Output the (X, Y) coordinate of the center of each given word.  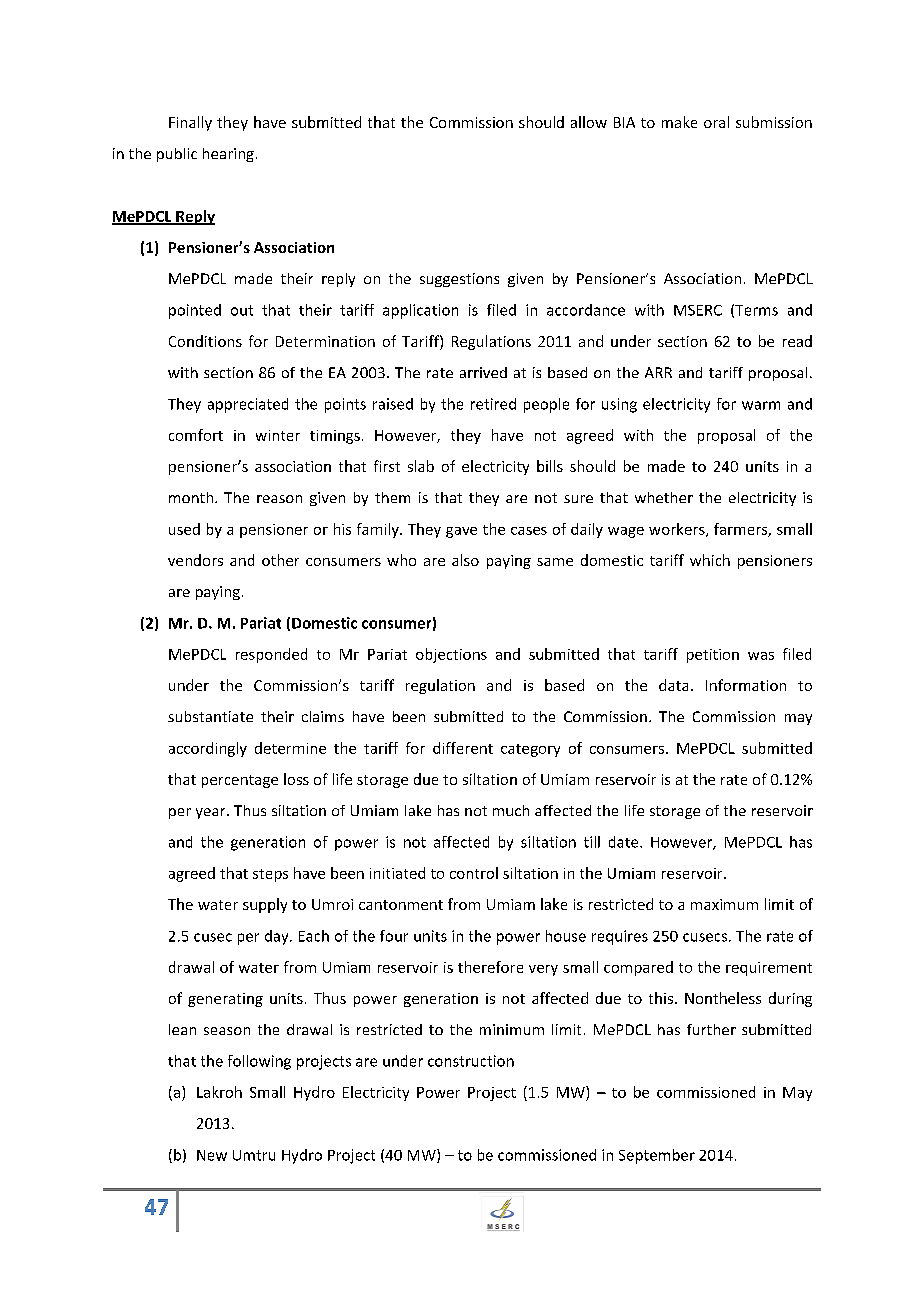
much (511, 810)
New (212, 1155)
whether (664, 497)
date (625, 842)
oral (716, 122)
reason (279, 499)
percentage (240, 781)
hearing (228, 155)
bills (550, 466)
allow (589, 122)
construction (471, 1061)
